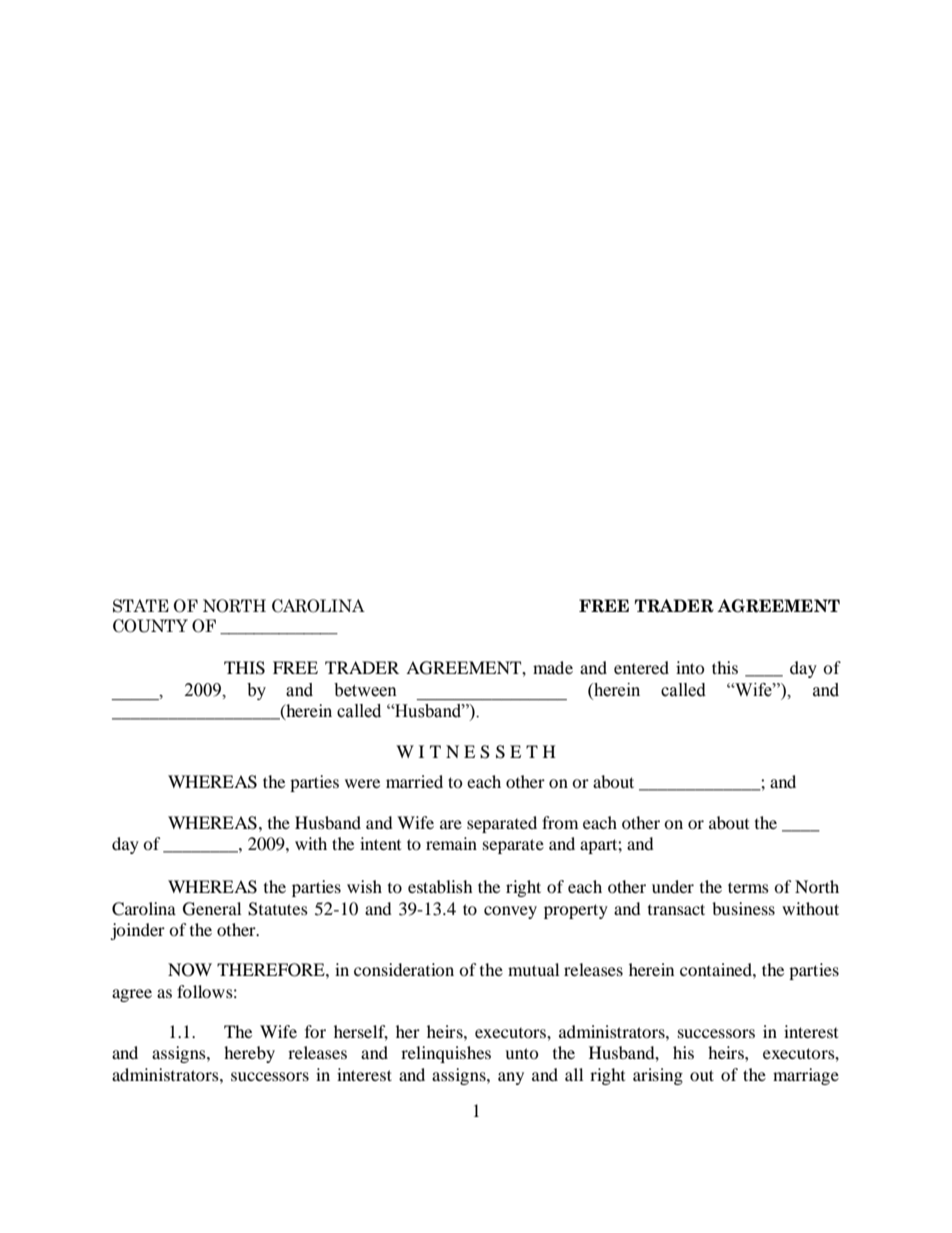 The width and height of the screenshot is (952, 1233). I want to click on hereby, so click(249, 1054).
